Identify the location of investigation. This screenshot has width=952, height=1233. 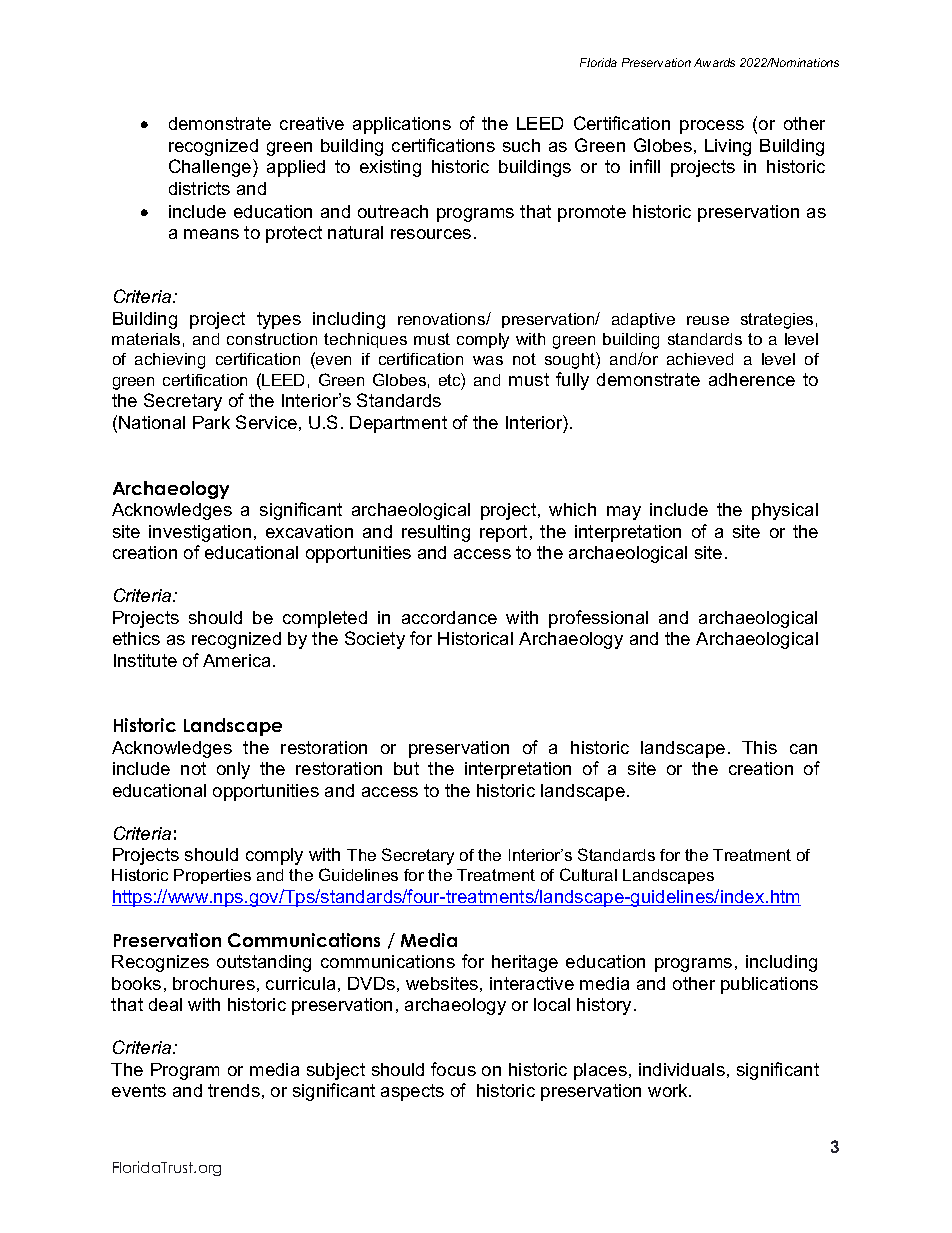
(200, 533).
